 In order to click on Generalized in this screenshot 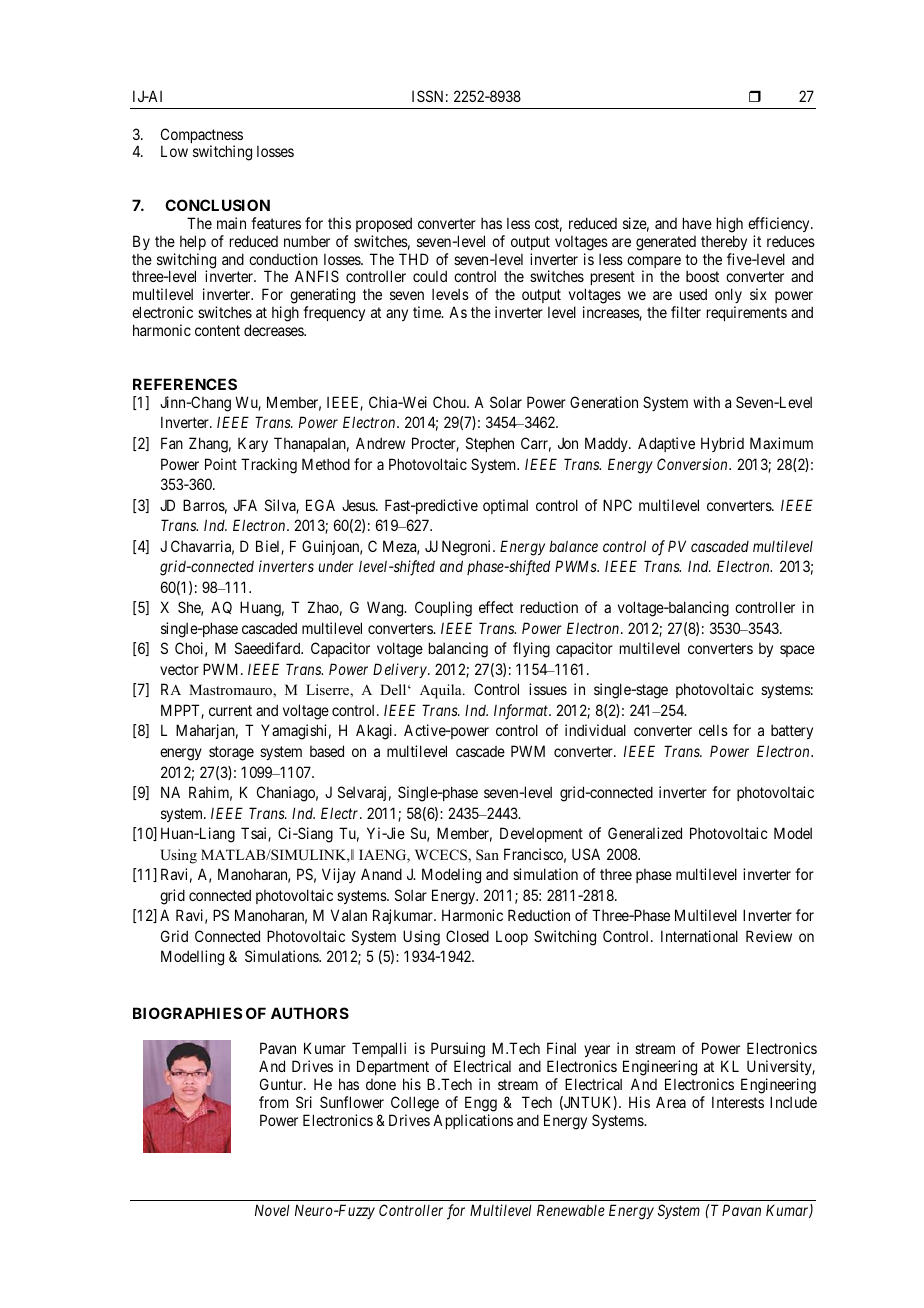, I will do `click(645, 833)`.
